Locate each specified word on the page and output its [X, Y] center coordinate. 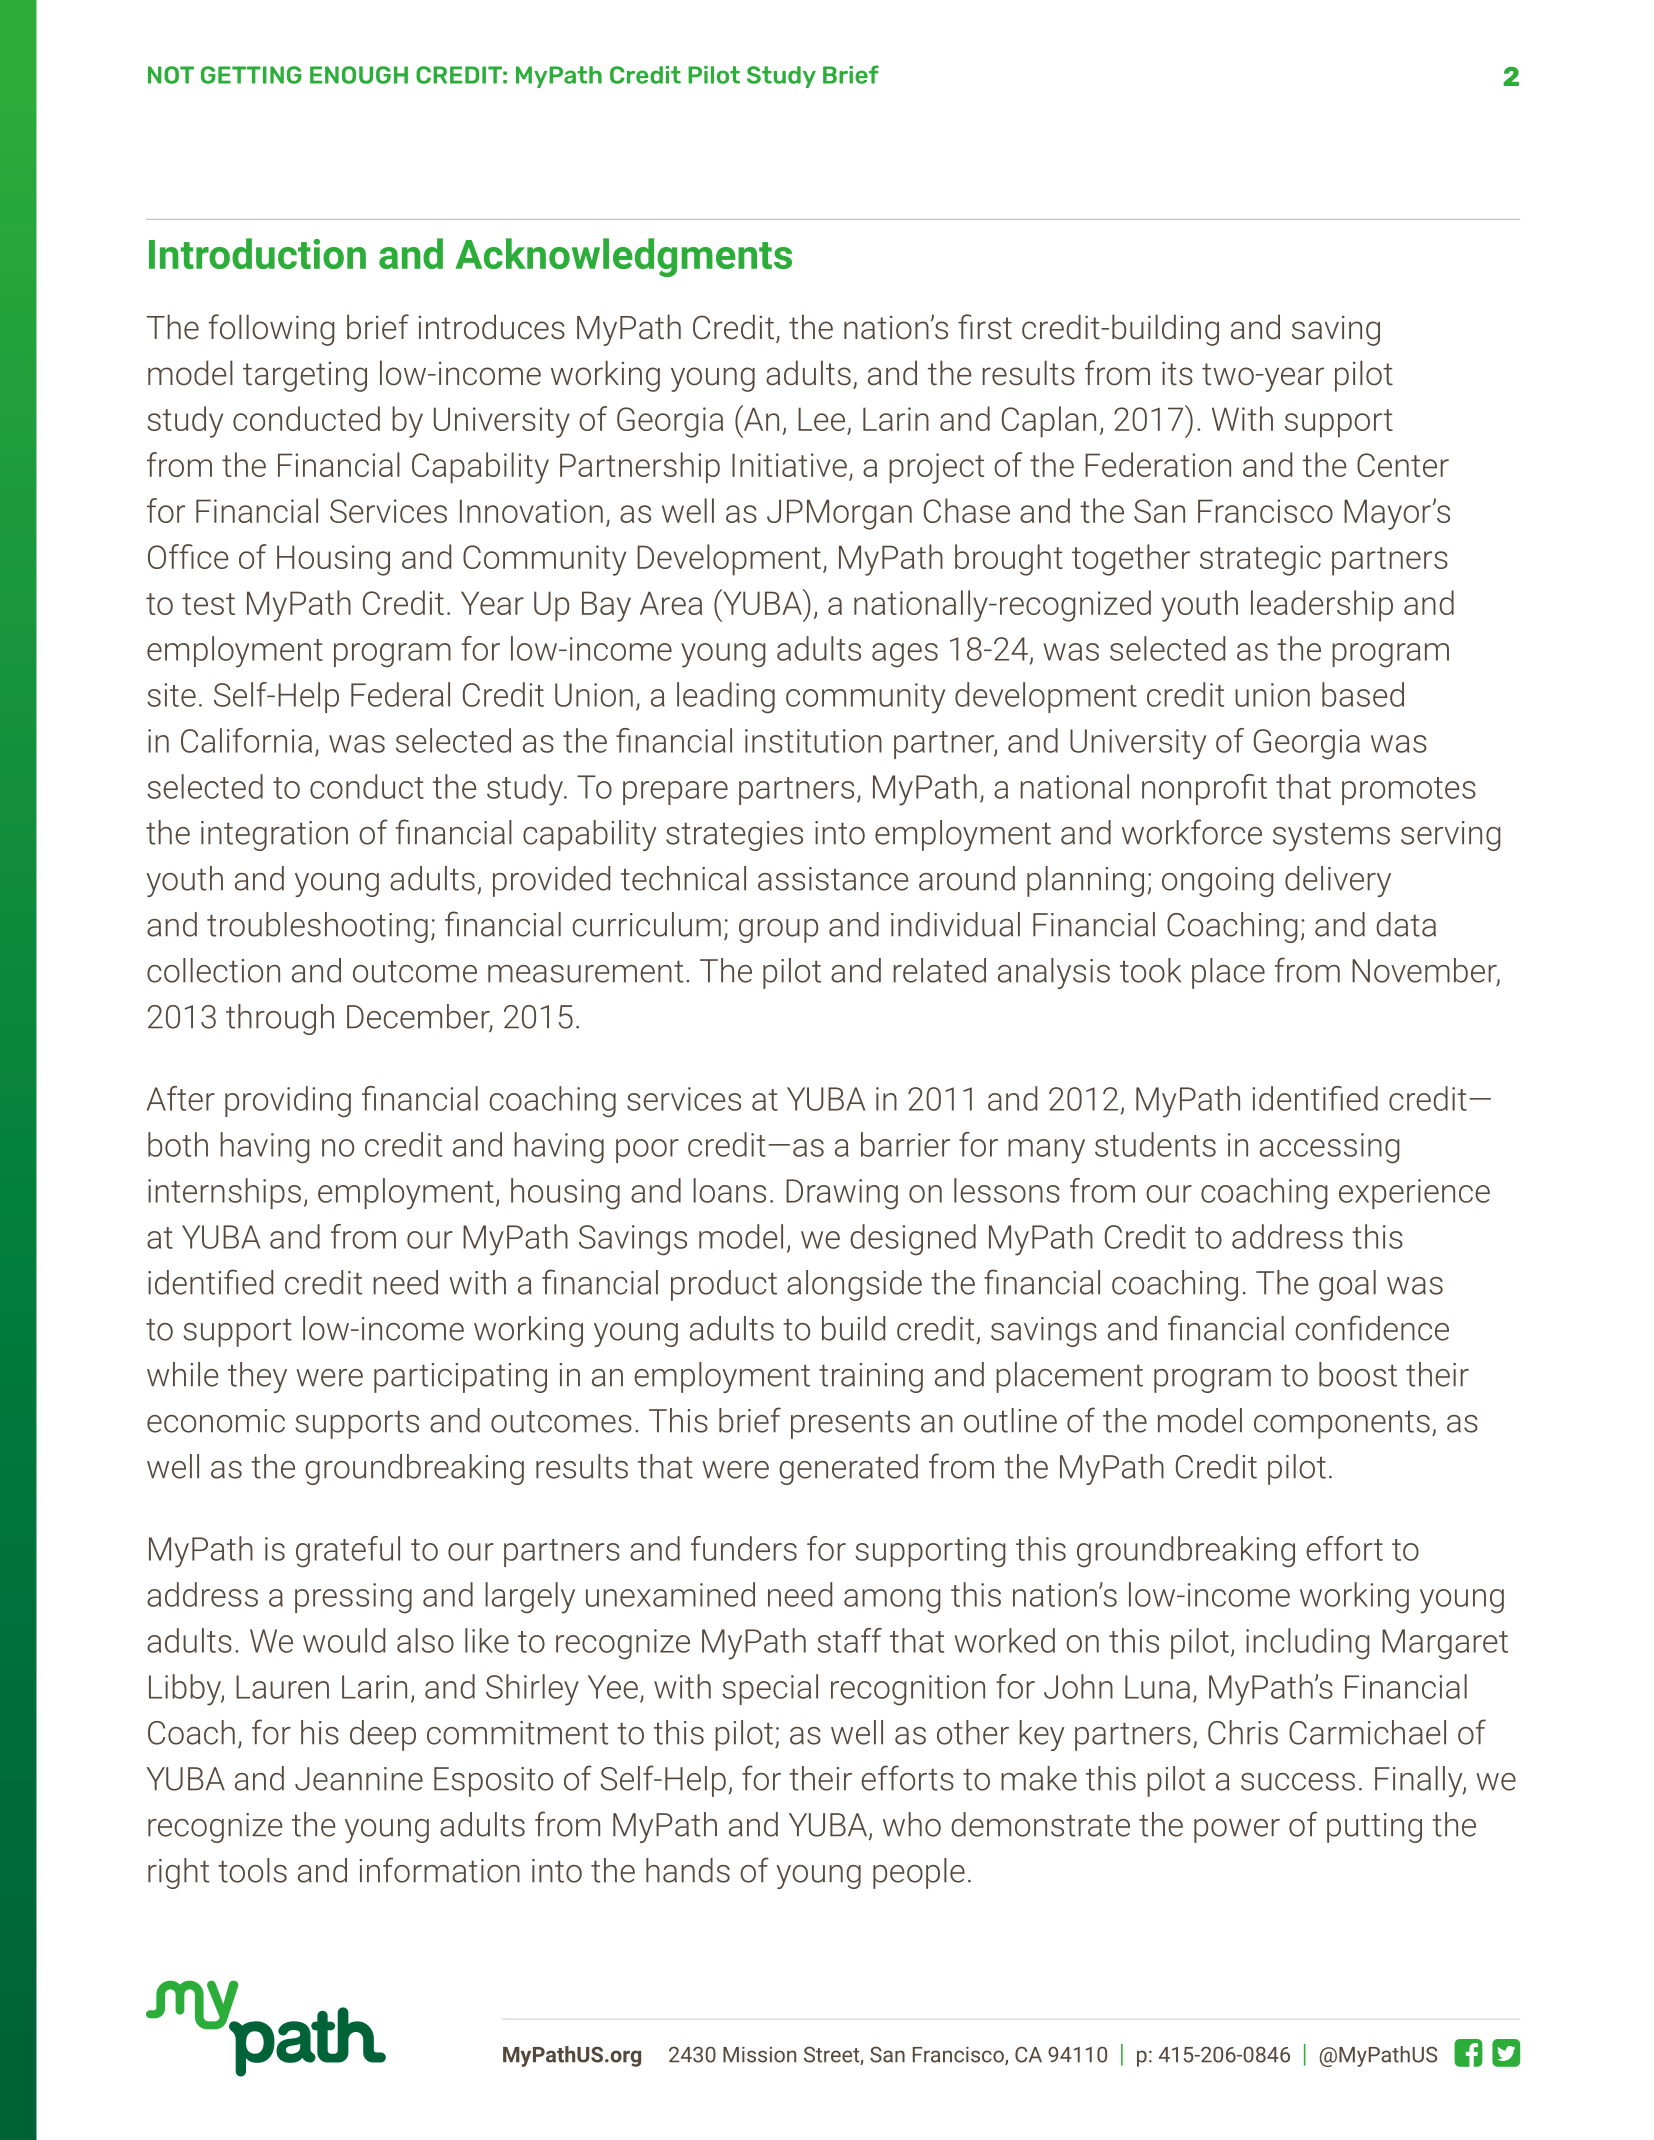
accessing [1330, 1148]
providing [288, 1102]
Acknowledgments [623, 257]
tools [252, 1870]
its [1177, 373]
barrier [905, 1144]
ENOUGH [359, 75]
